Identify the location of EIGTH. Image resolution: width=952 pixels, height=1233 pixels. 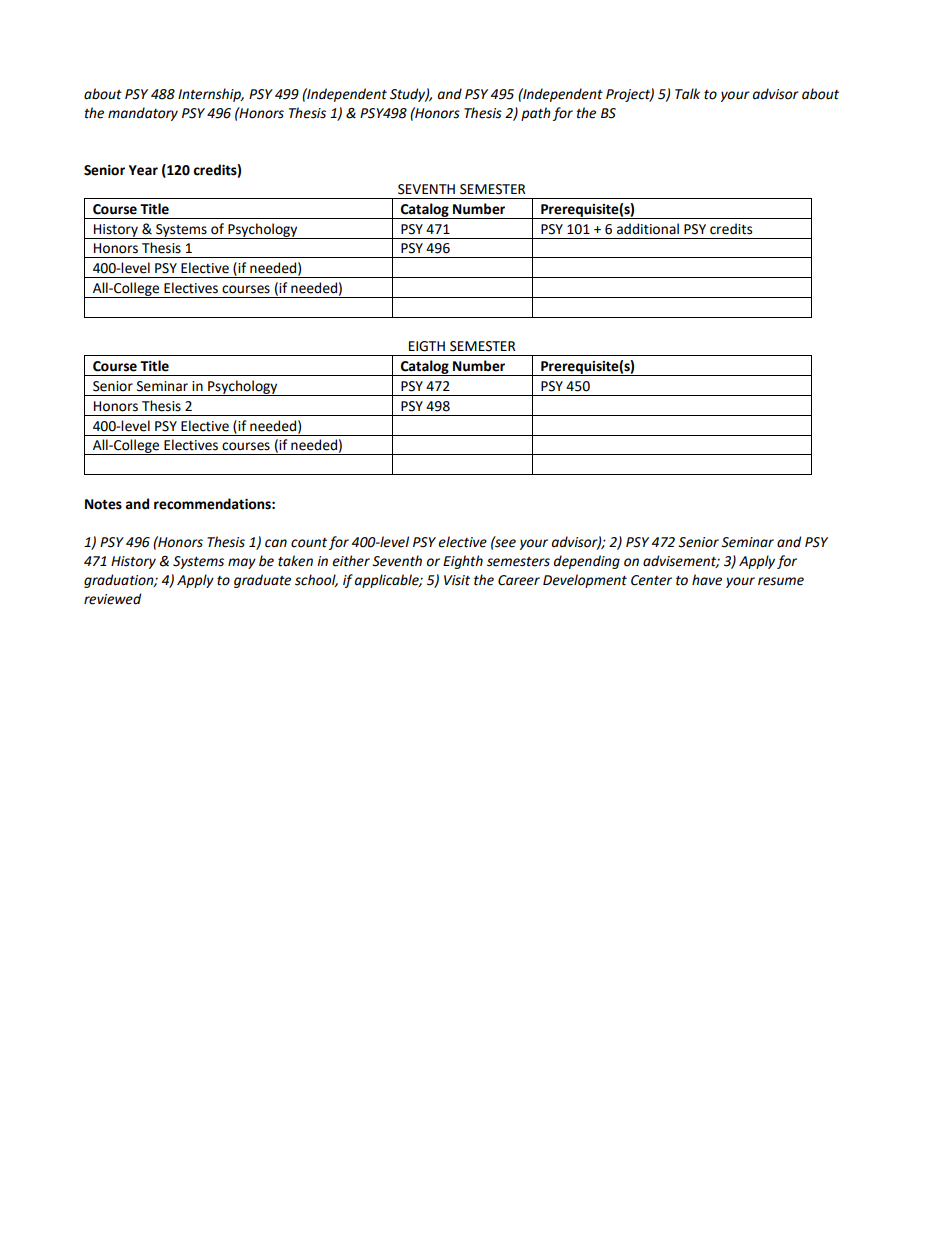
(427, 346).
